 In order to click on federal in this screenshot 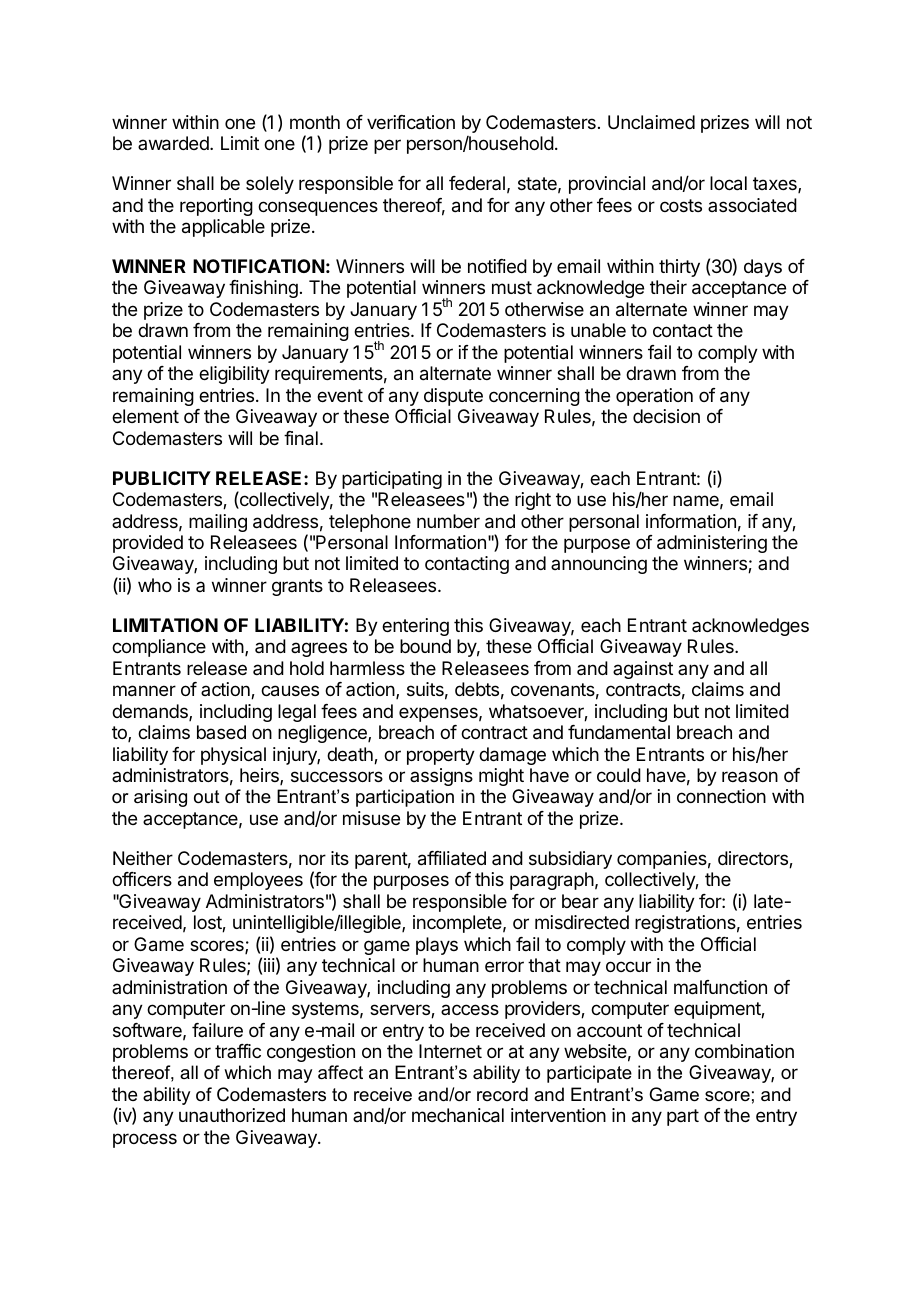, I will do `click(477, 183)`.
